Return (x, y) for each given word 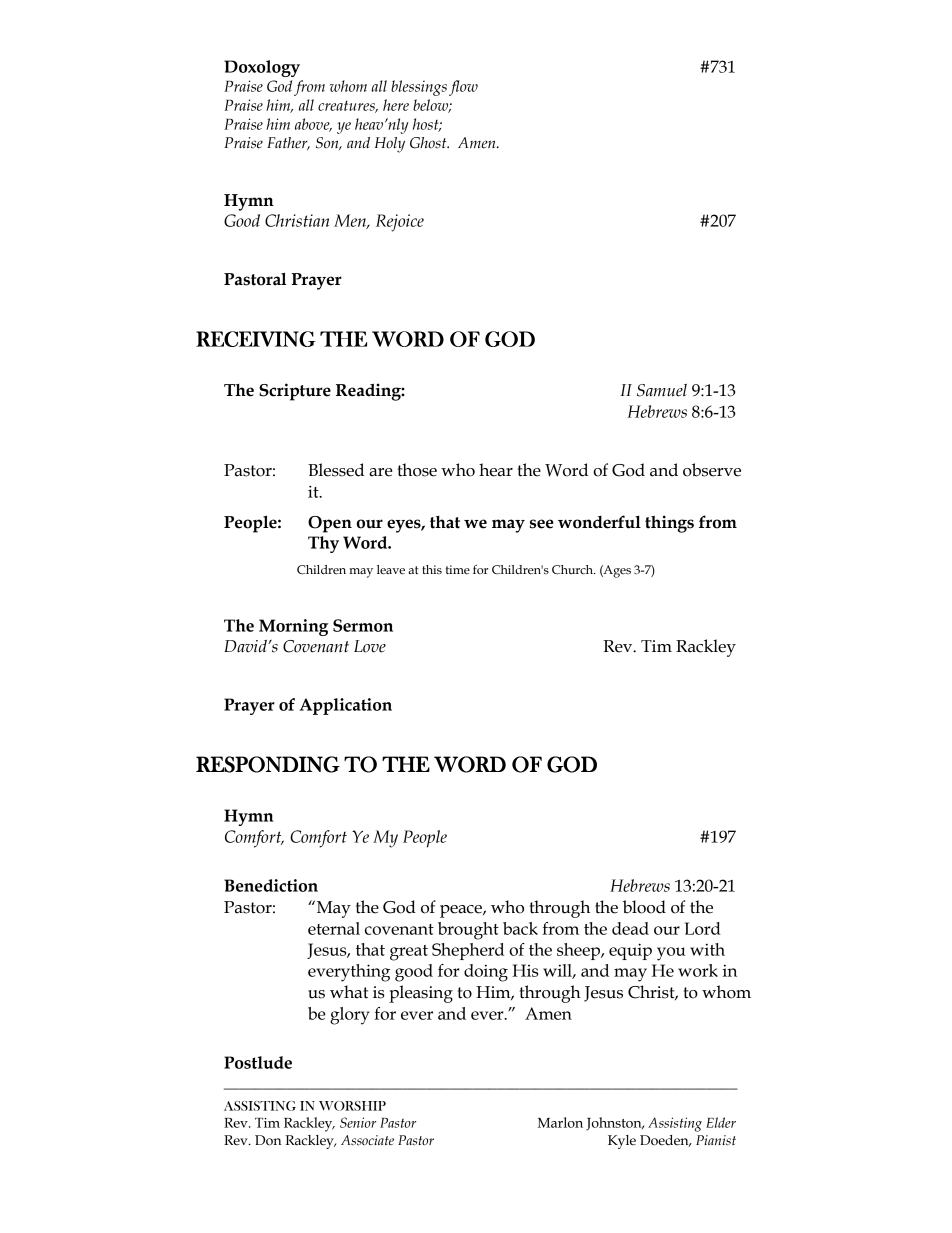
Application (346, 706)
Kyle (622, 1142)
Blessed (336, 470)
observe (712, 470)
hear (496, 470)
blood (644, 907)
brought (468, 931)
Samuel (662, 390)
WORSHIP (352, 1106)
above (313, 125)
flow (463, 88)
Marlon (560, 1122)
